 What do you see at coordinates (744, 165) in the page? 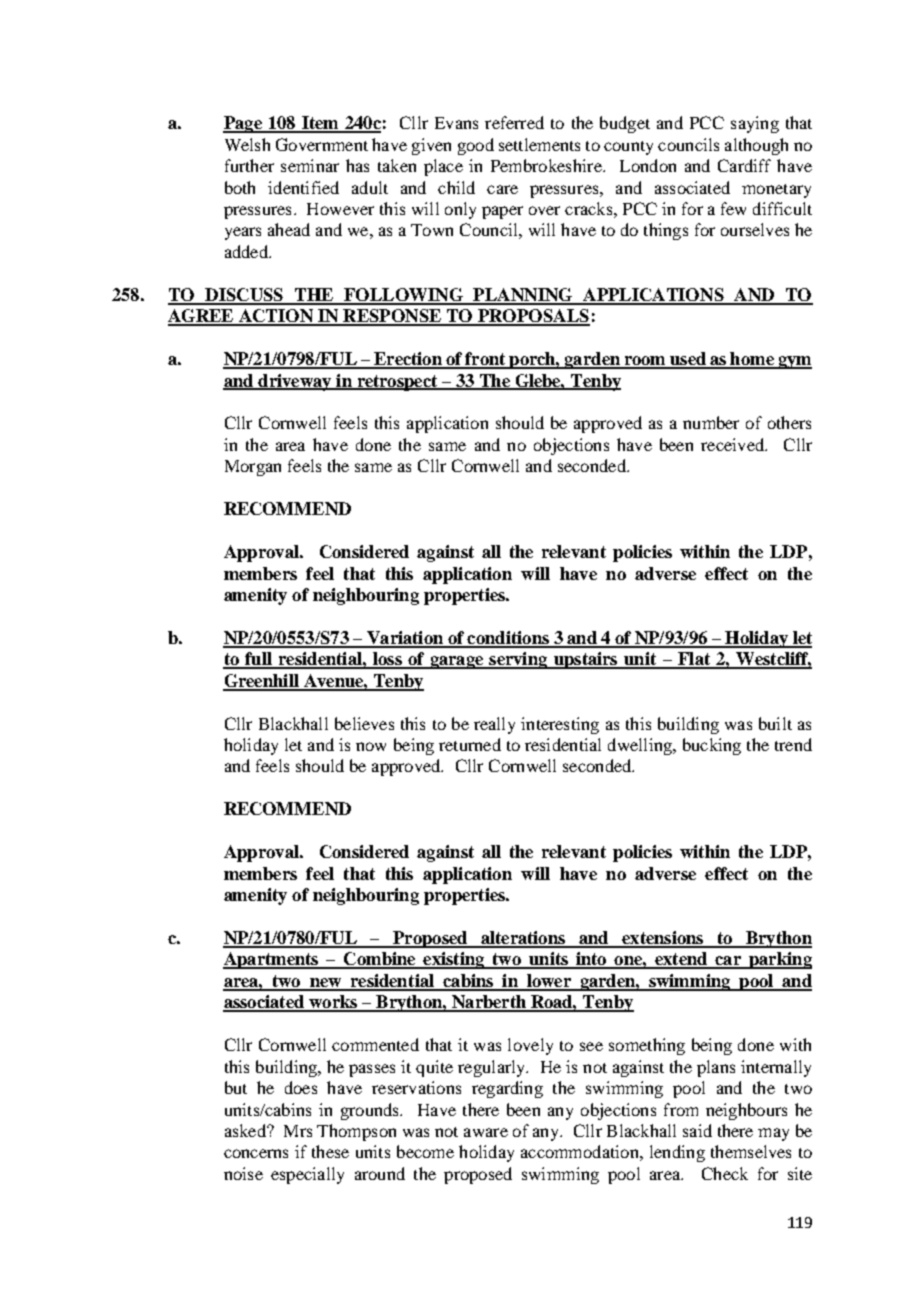
I see `Cardiff` at bounding box center [744, 165].
